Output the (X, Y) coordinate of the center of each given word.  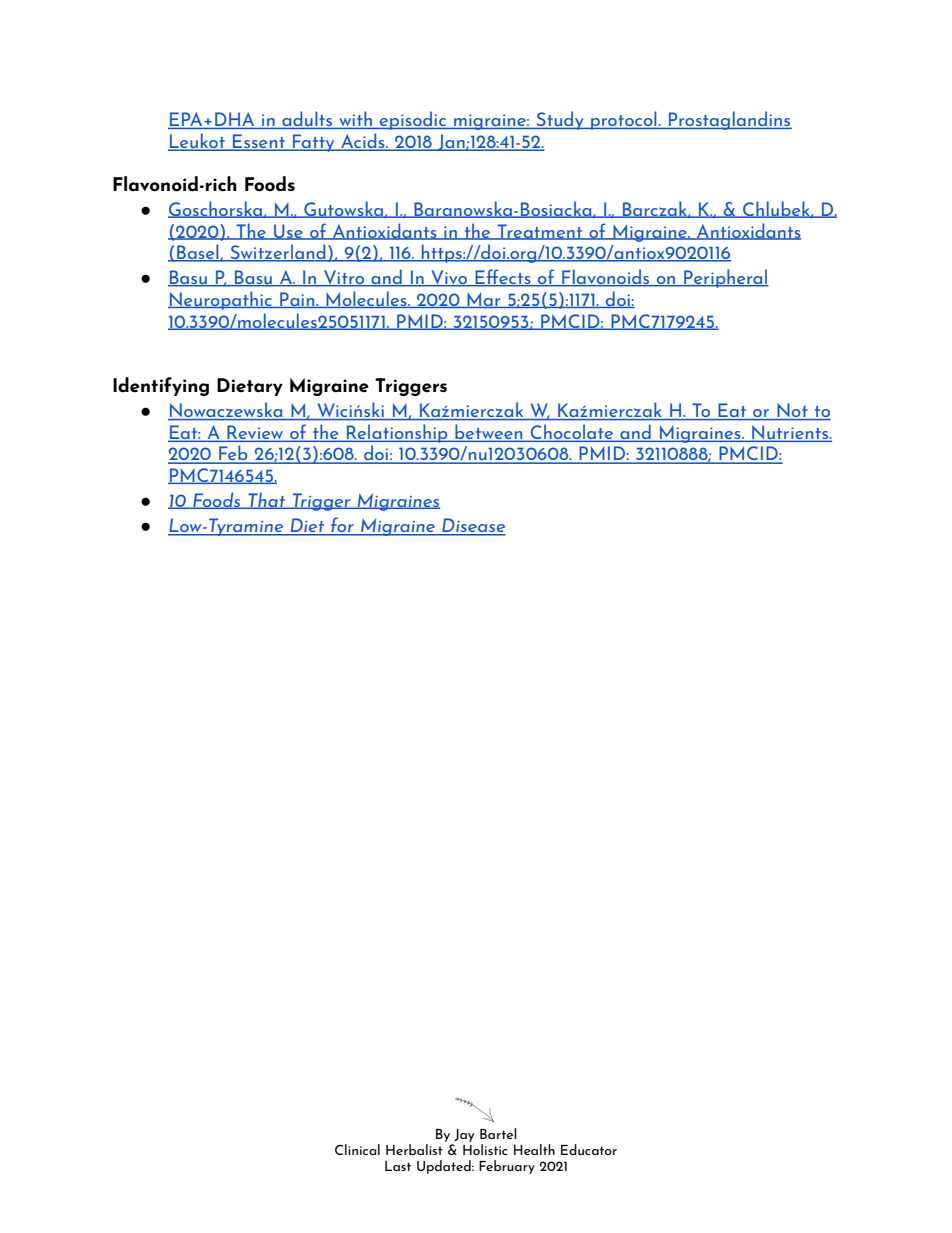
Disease (473, 526)
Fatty (314, 143)
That (267, 500)
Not (792, 411)
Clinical (357, 1149)
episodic (413, 120)
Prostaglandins (729, 120)
